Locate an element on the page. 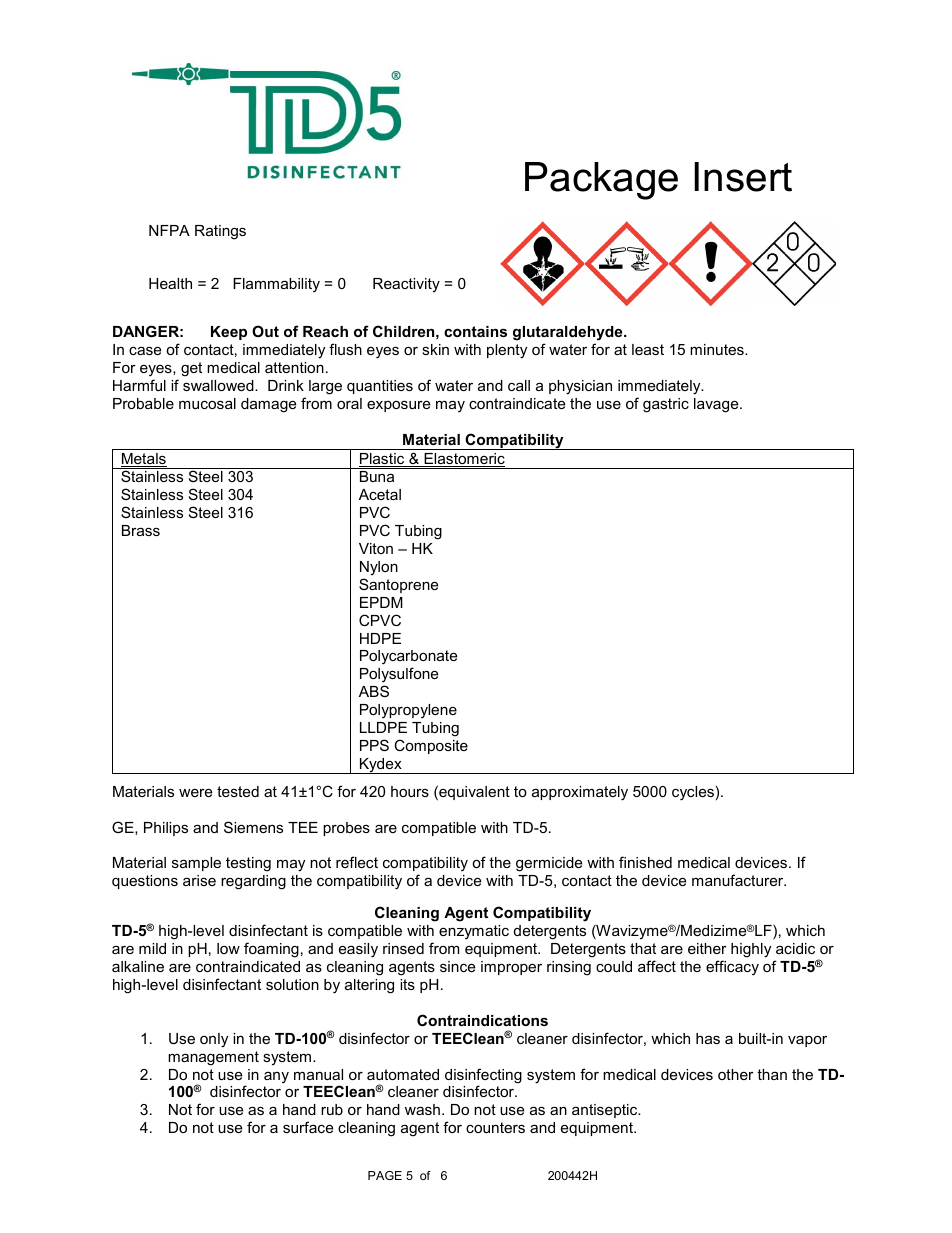  Polycarbonate is located at coordinates (408, 659).
